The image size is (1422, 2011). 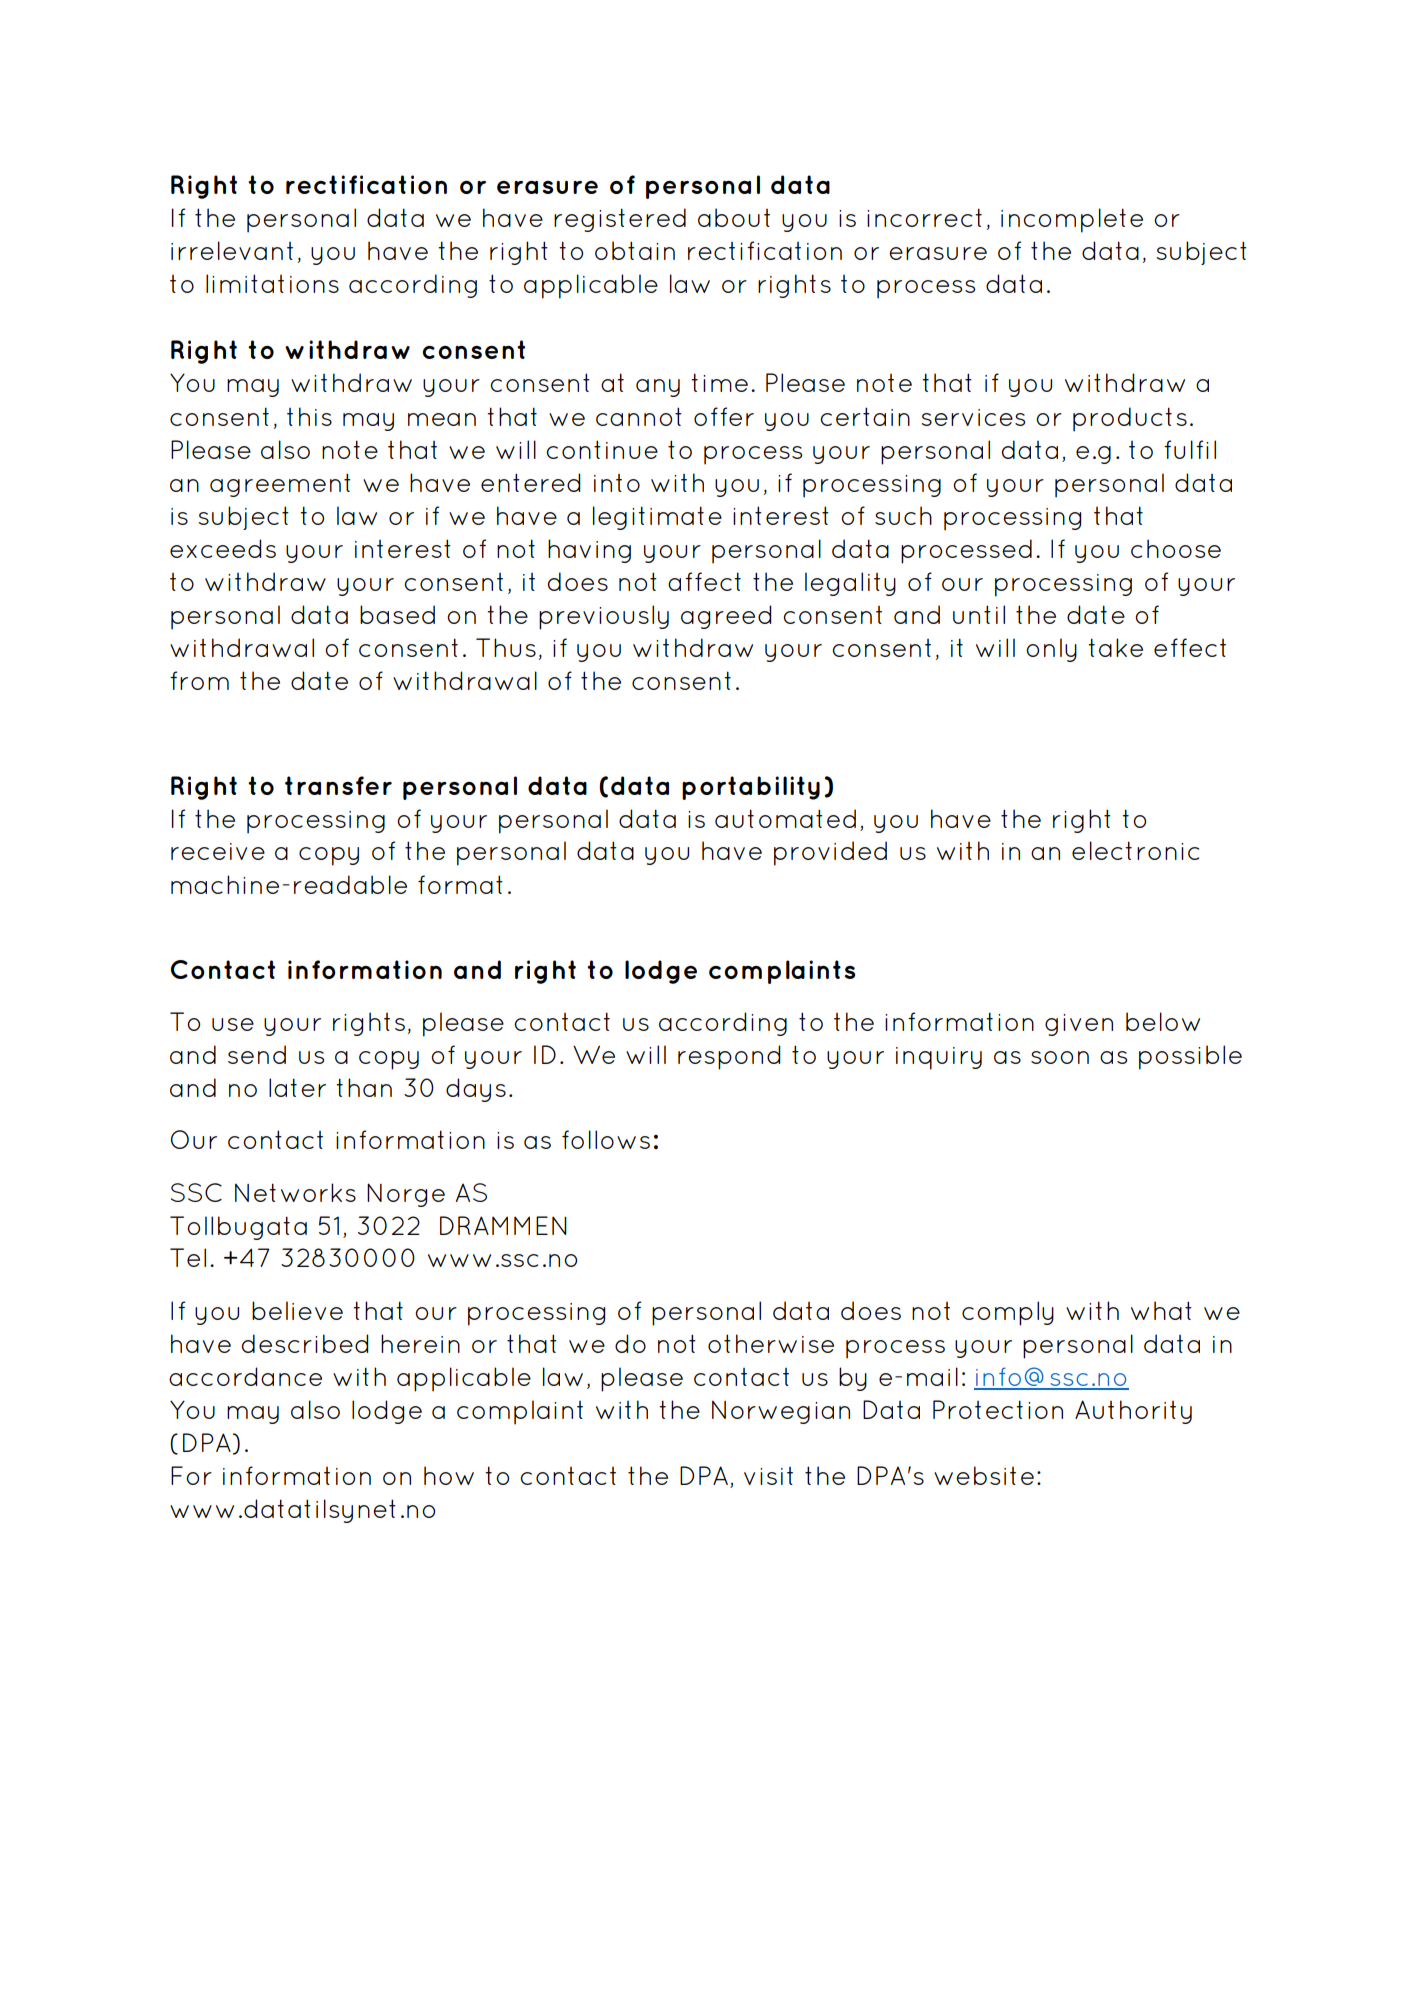 I want to click on Authority, so click(x=1133, y=1412).
